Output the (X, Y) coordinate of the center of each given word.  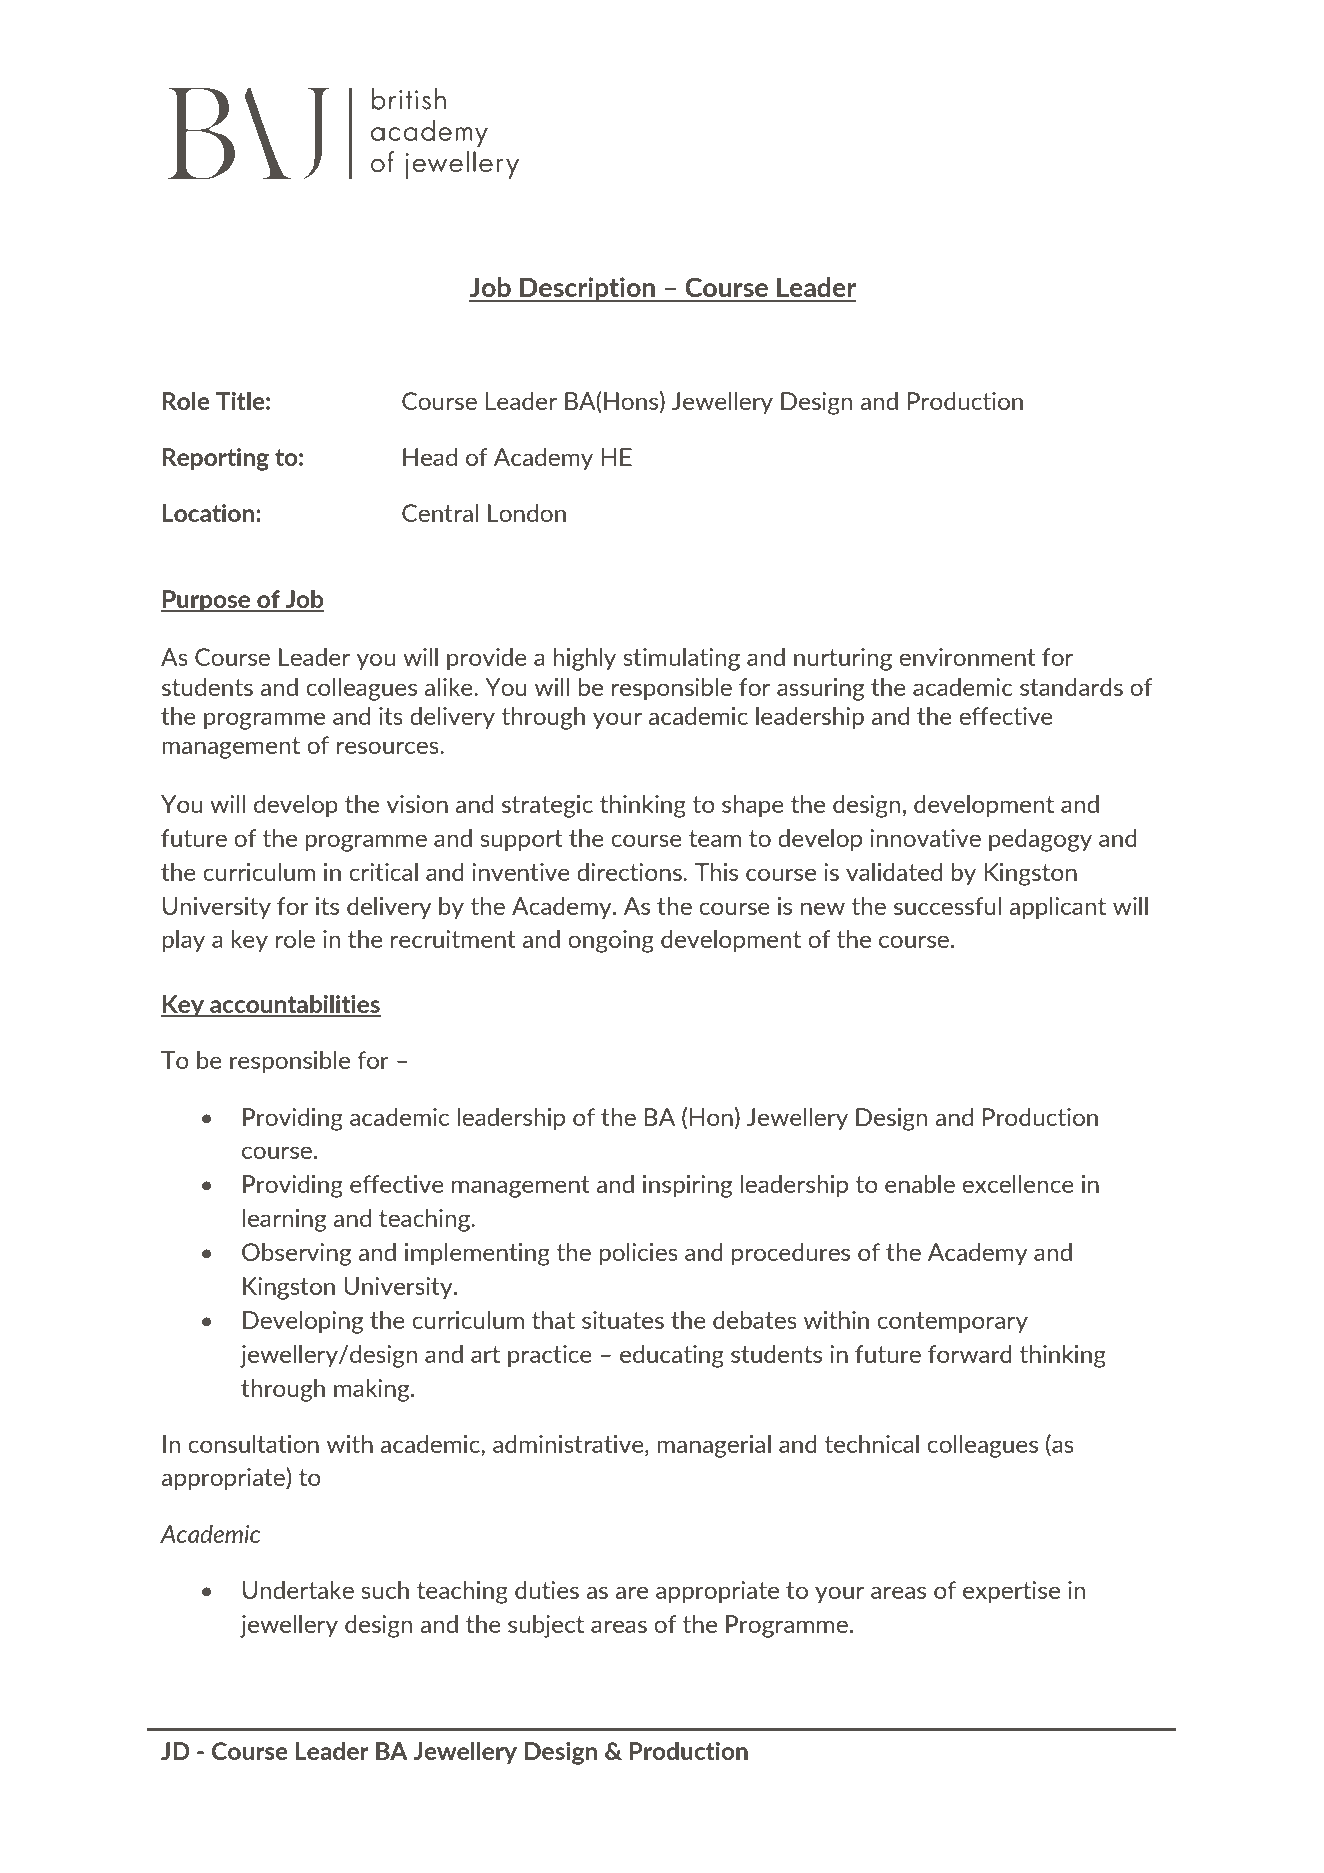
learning (284, 1220)
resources (389, 747)
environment (967, 657)
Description (587, 289)
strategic (547, 806)
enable (920, 1184)
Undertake (298, 1590)
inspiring (687, 1186)
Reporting (216, 459)
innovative (925, 838)
